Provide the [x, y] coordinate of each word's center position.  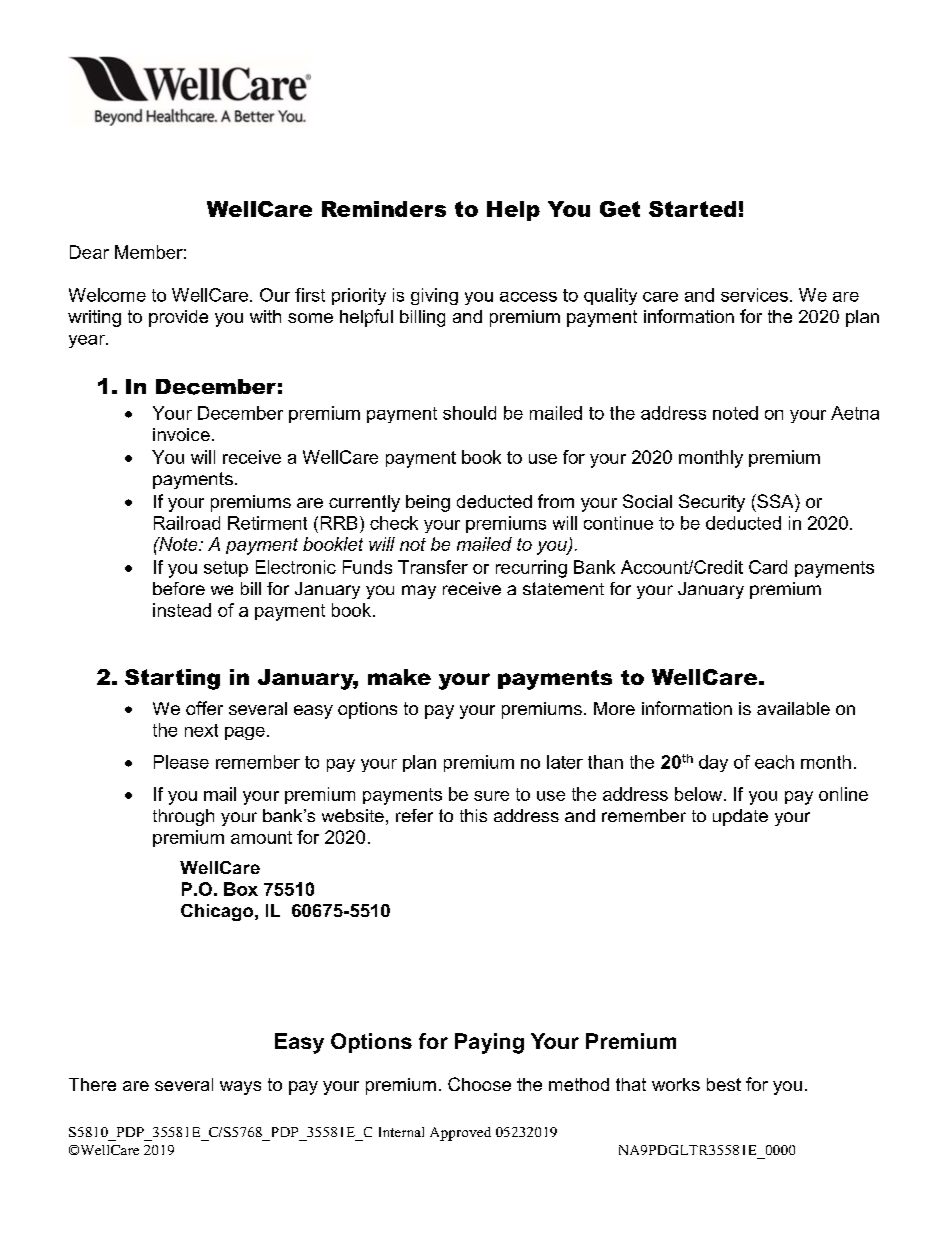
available [793, 708]
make [399, 677]
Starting [172, 679]
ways [240, 1088]
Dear [89, 252]
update [740, 817]
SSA [775, 501]
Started [692, 209]
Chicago [218, 912]
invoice [181, 434]
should [469, 413]
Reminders [384, 209]
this [473, 815]
